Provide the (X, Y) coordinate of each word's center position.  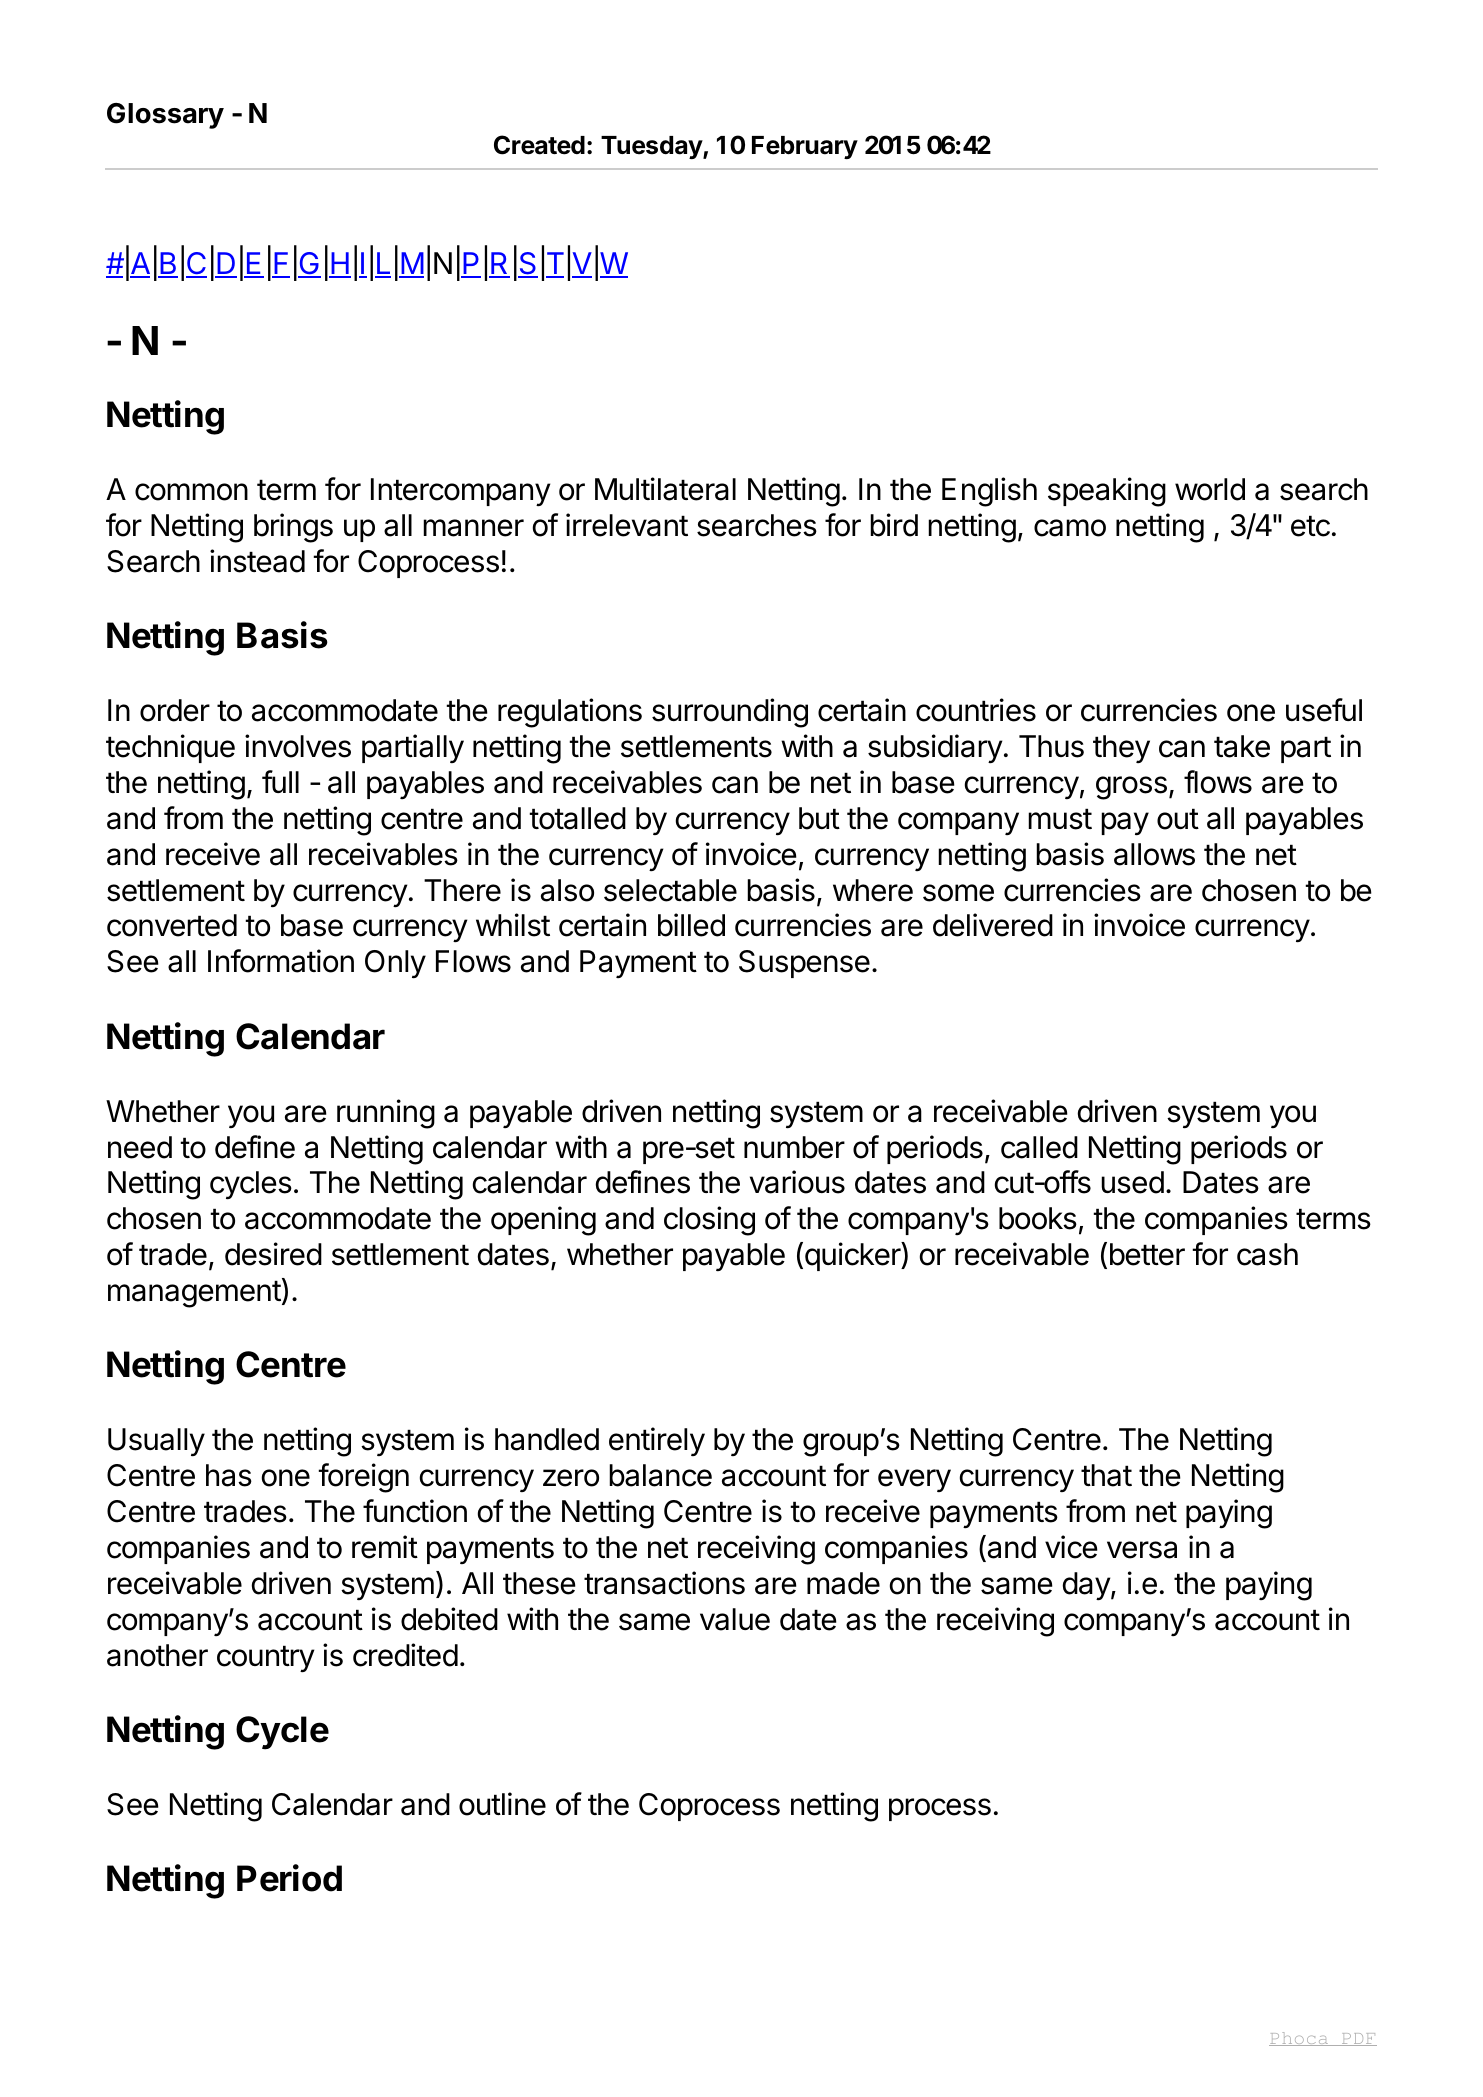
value (735, 1619)
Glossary (165, 116)
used (1132, 1182)
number (794, 1147)
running (386, 1114)
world (1210, 489)
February (805, 147)
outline (502, 1804)
